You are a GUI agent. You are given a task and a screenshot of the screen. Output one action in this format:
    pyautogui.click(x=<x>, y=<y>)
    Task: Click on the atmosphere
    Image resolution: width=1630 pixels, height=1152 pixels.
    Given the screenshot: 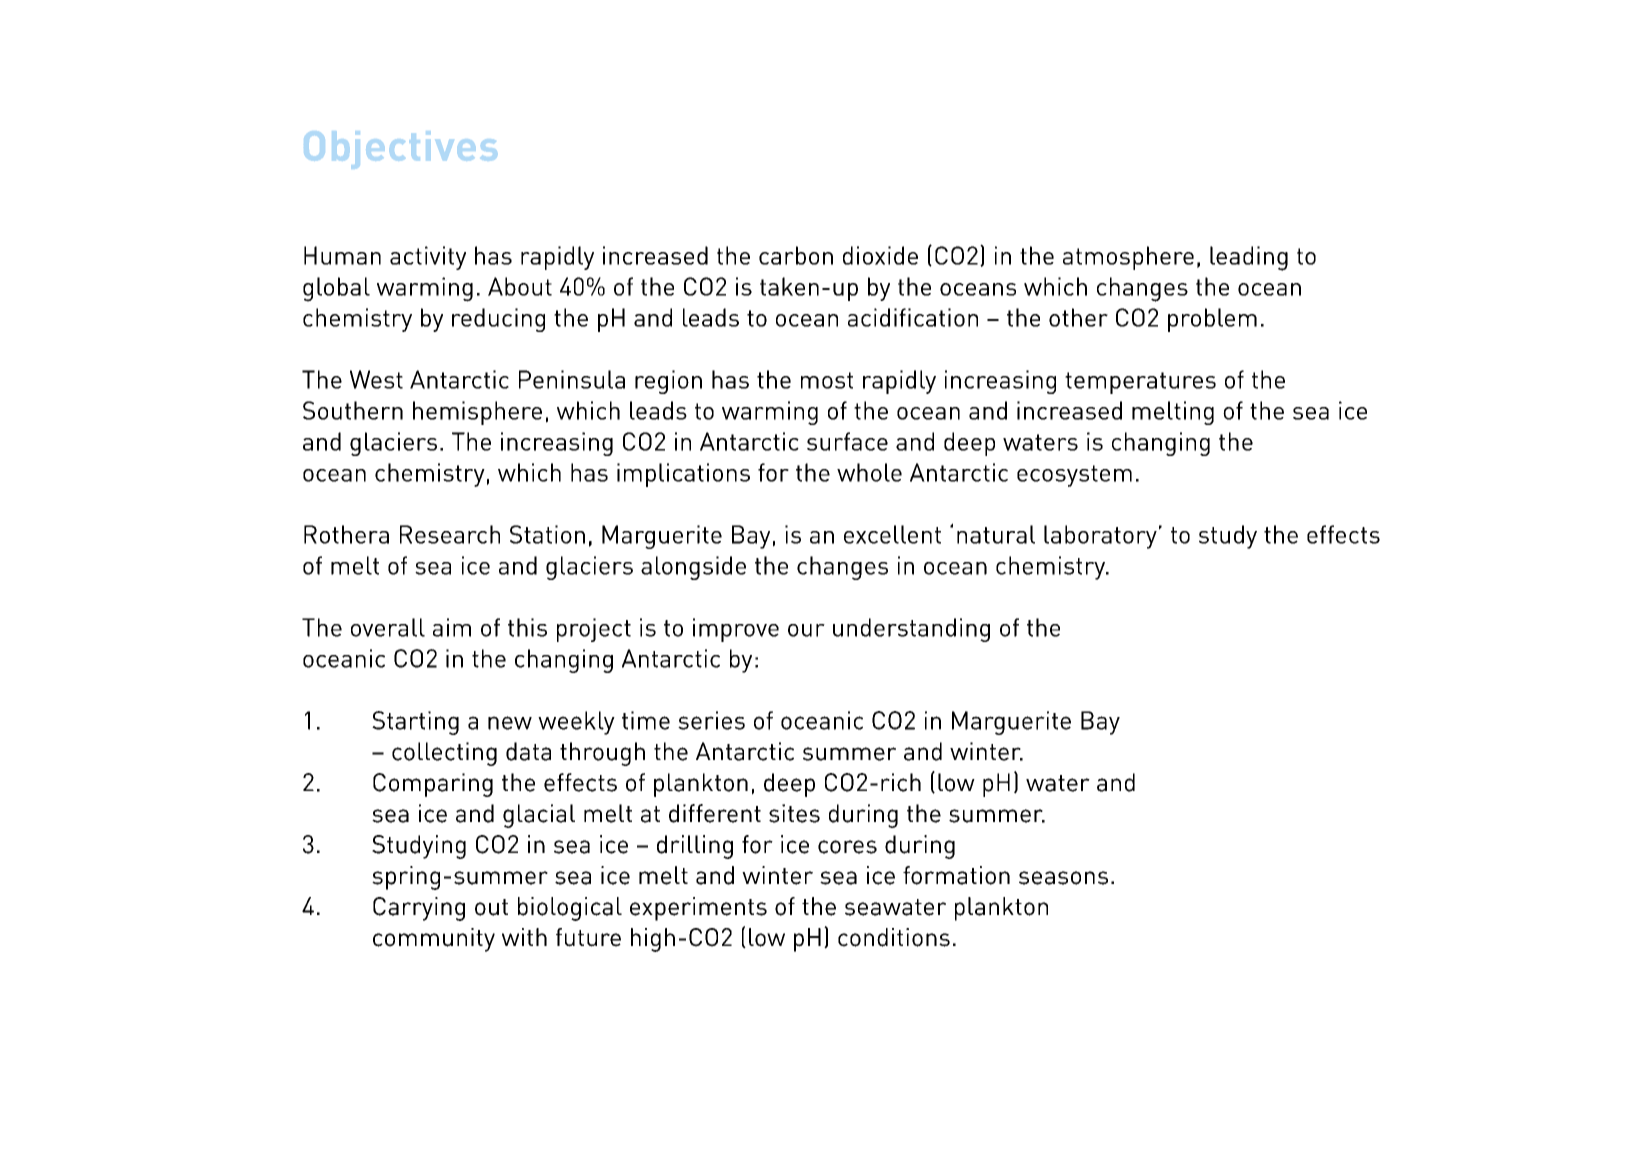 What is the action you would take?
    pyautogui.click(x=1128, y=258)
